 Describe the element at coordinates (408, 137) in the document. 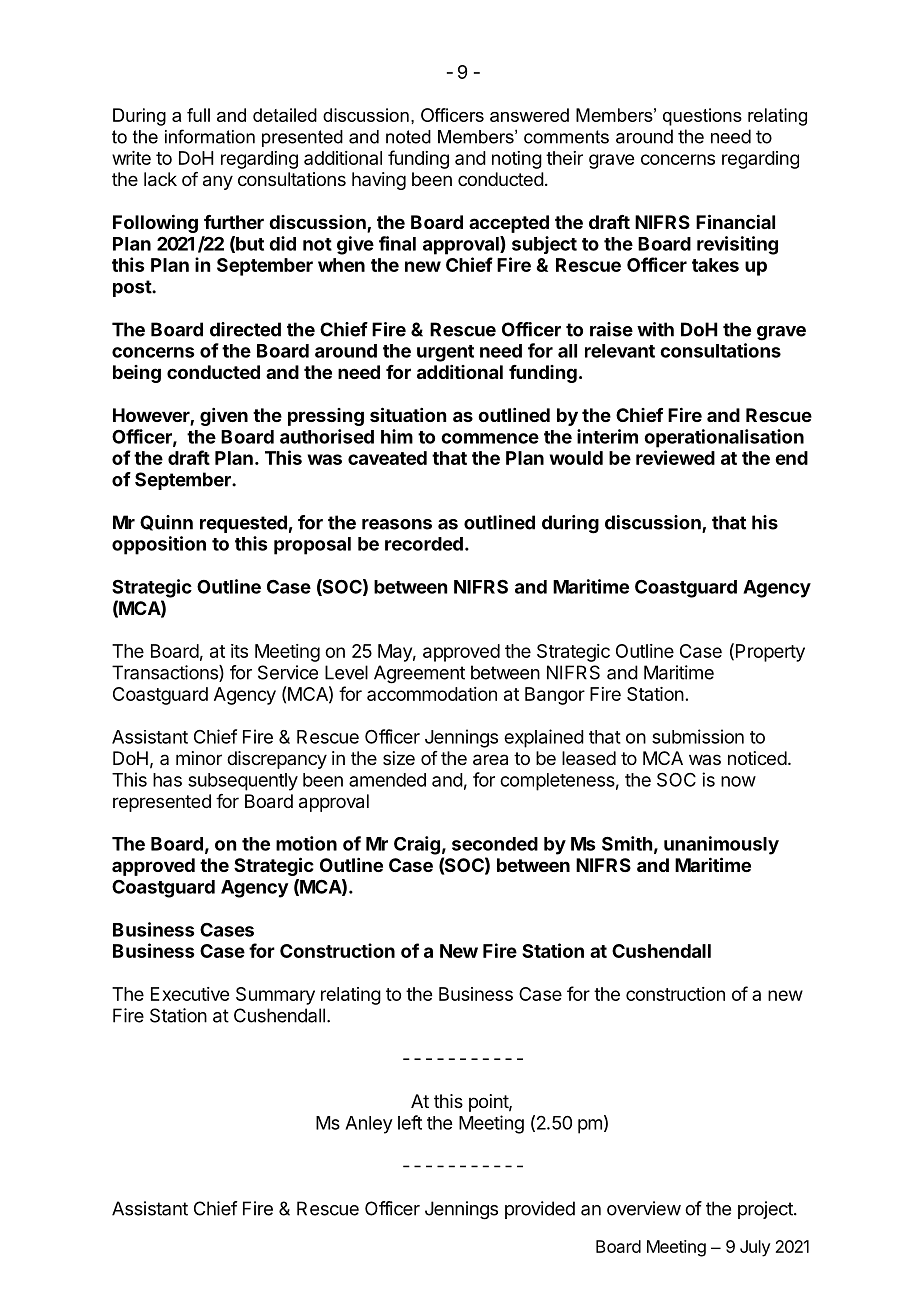

I see `noted` at that location.
